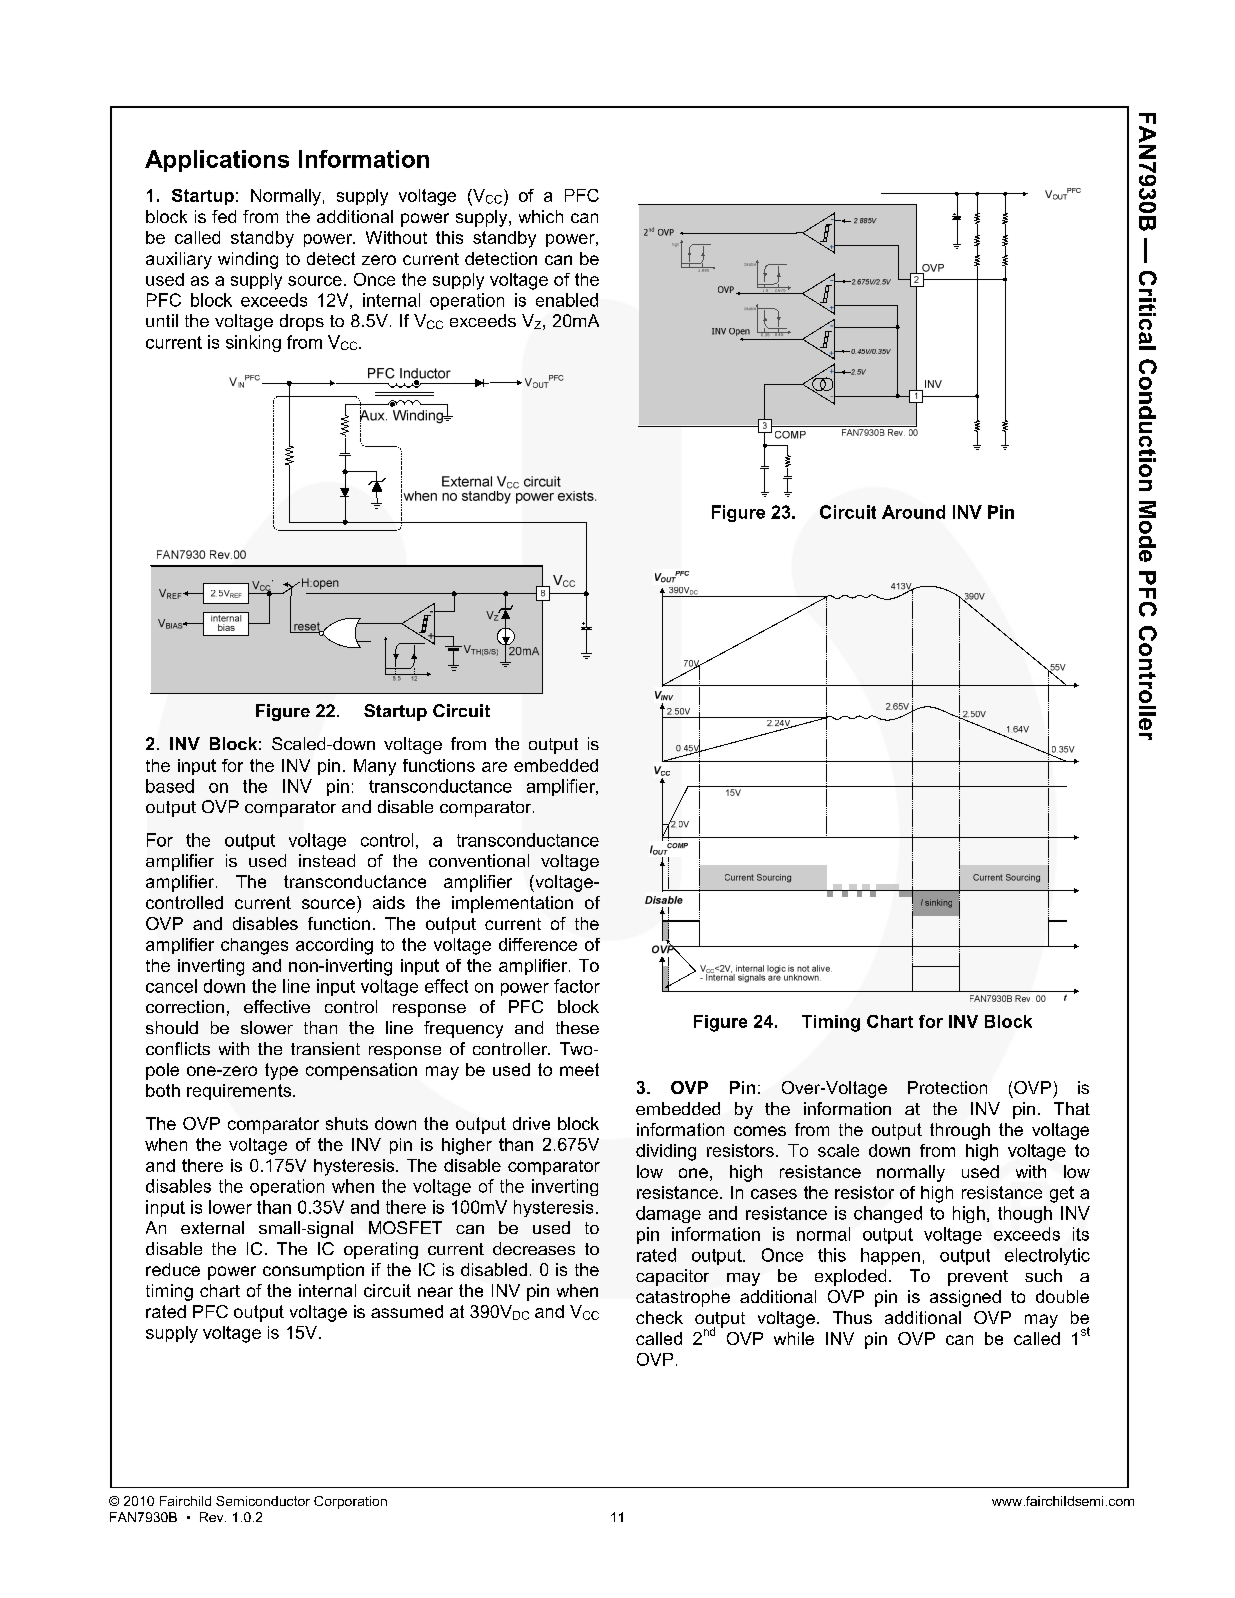  Describe the element at coordinates (567, 300) in the screenshot. I see `enabled` at that location.
